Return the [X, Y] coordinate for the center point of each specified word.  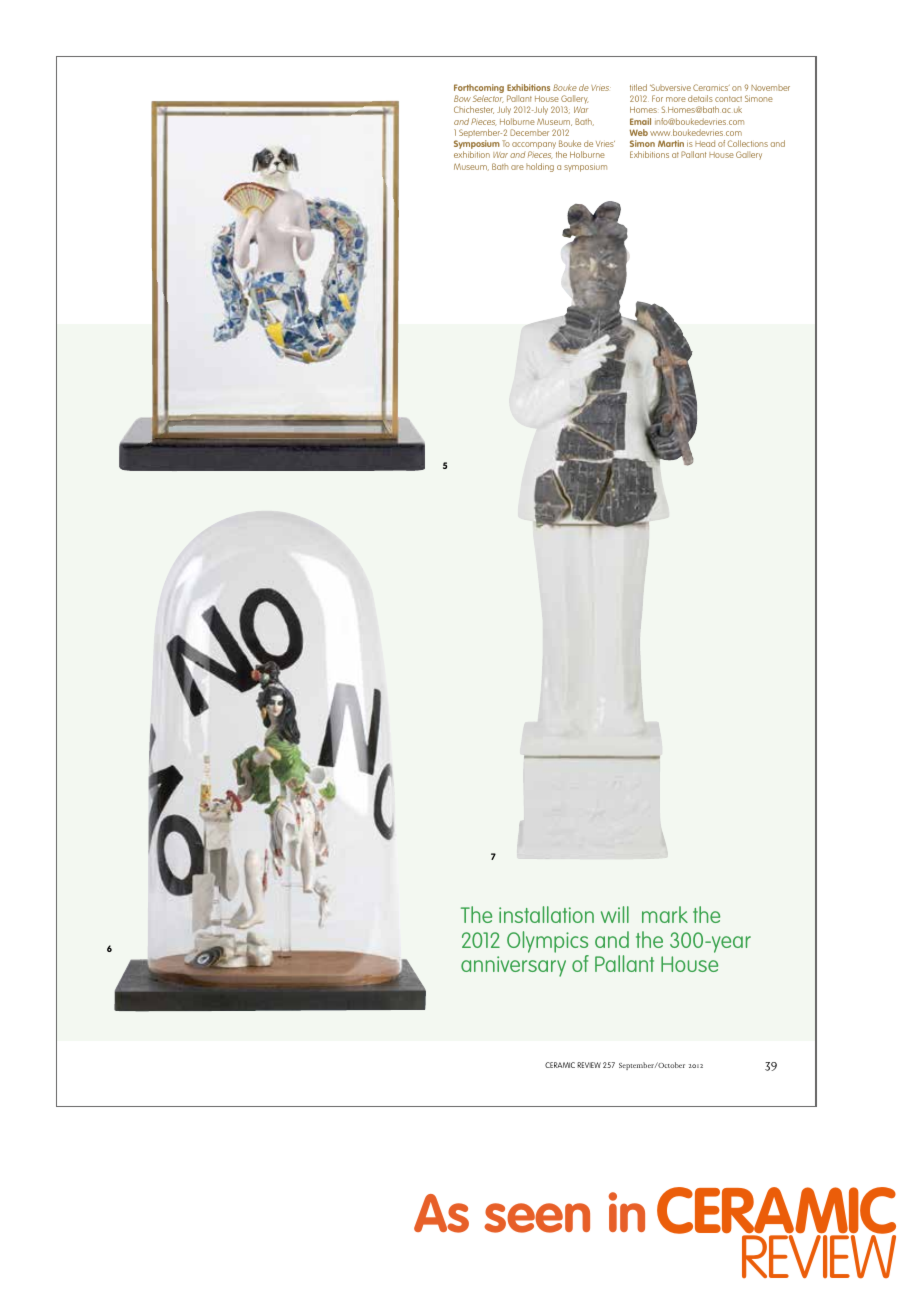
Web [638, 132]
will [615, 914]
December [529, 132]
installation [546, 914]
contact [728, 99]
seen [537, 1218]
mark [665, 914]
